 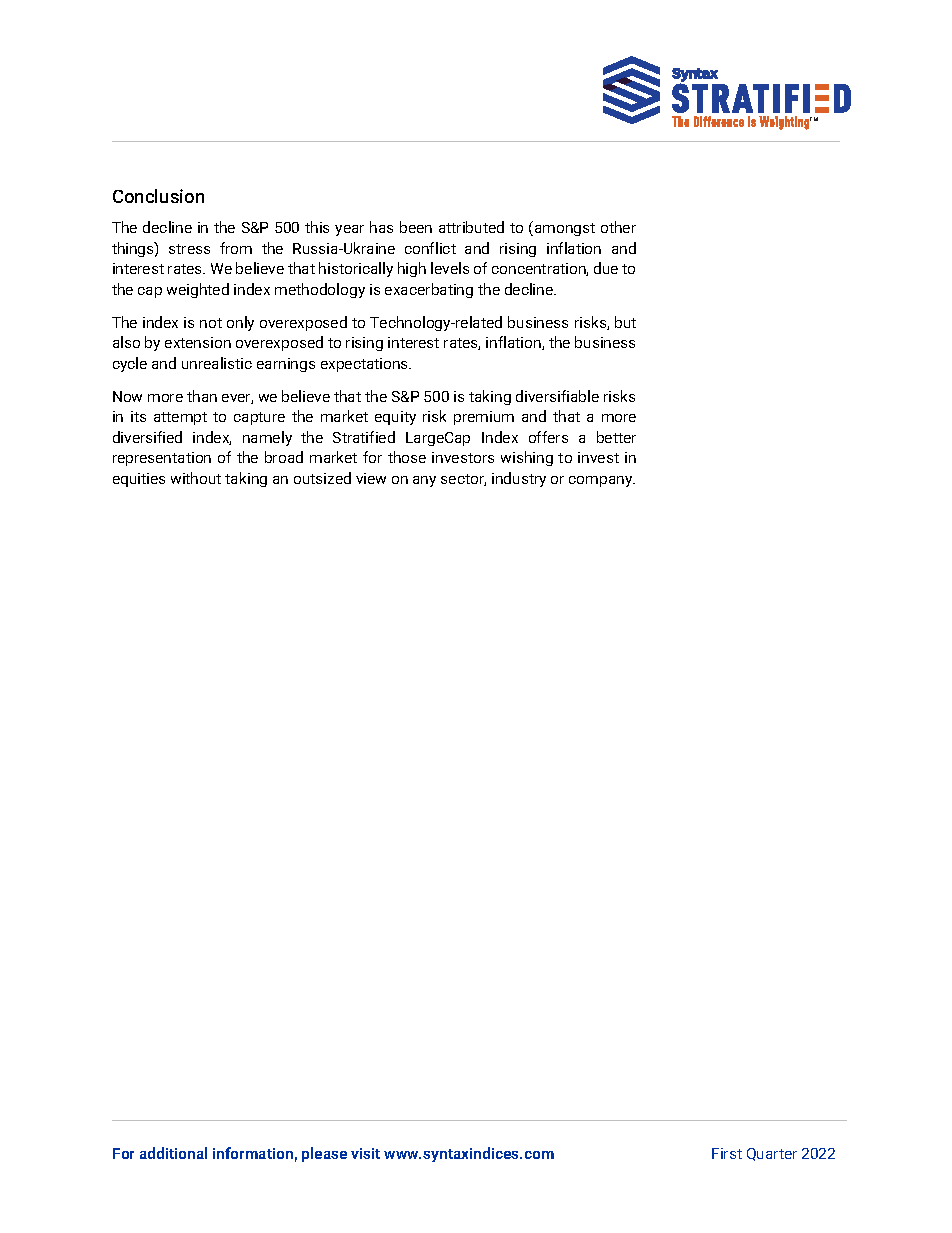 What do you see at coordinates (173, 1153) in the screenshot?
I see `additional` at bounding box center [173, 1153].
